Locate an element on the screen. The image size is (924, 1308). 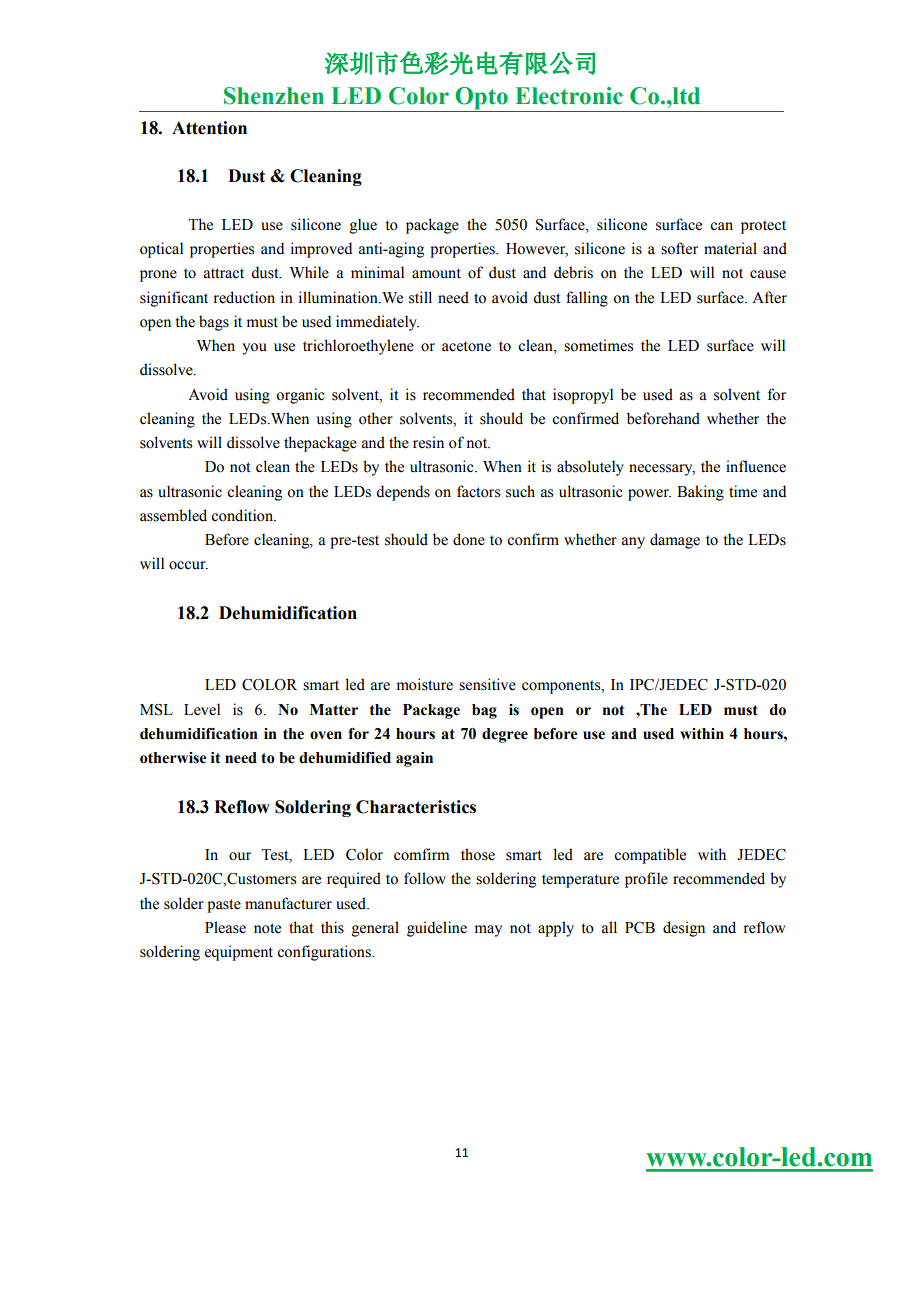
damage is located at coordinates (675, 541).
